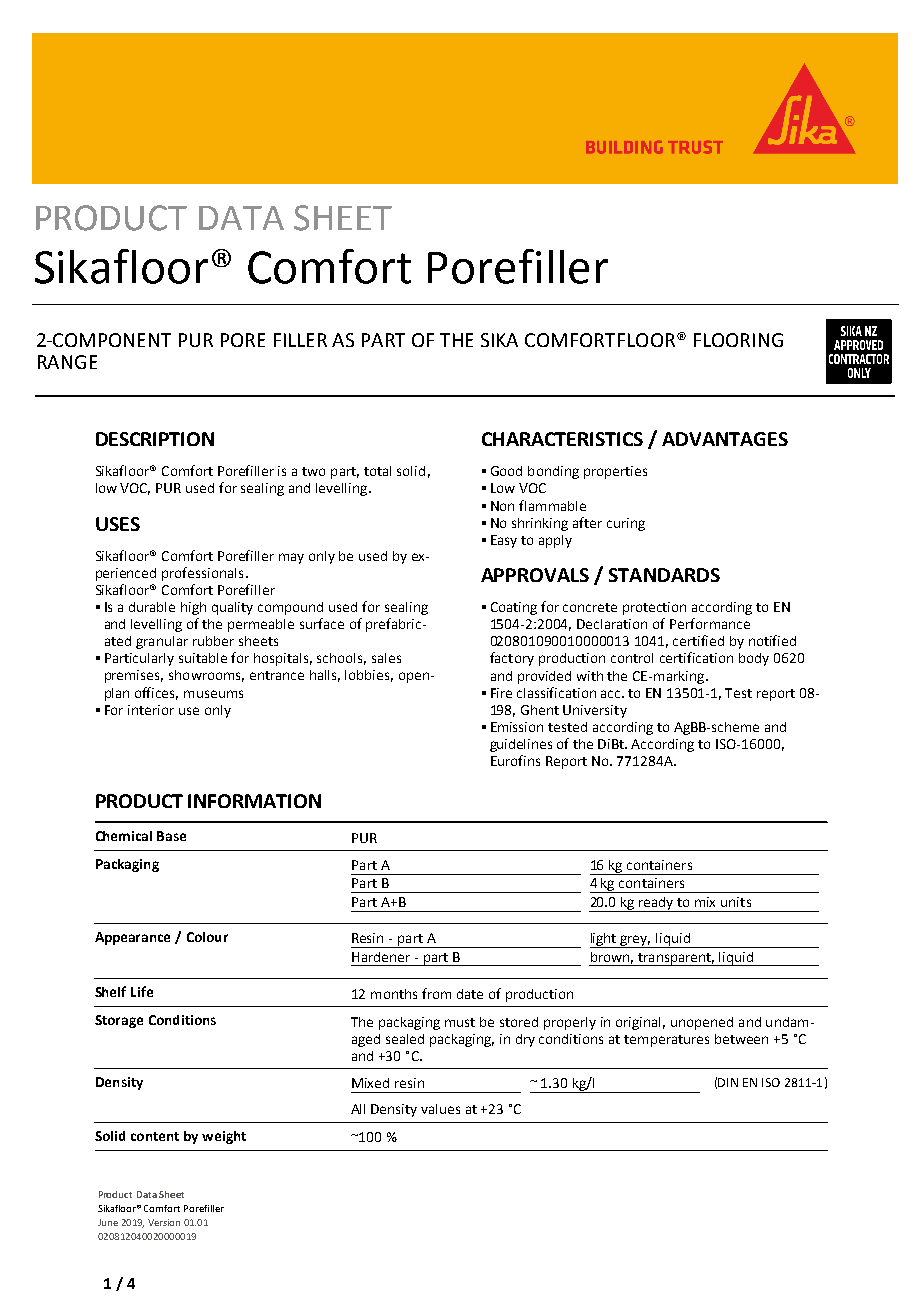 This screenshot has height=1308, width=924. What do you see at coordinates (67, 362) in the screenshot?
I see `RANGE` at bounding box center [67, 362].
